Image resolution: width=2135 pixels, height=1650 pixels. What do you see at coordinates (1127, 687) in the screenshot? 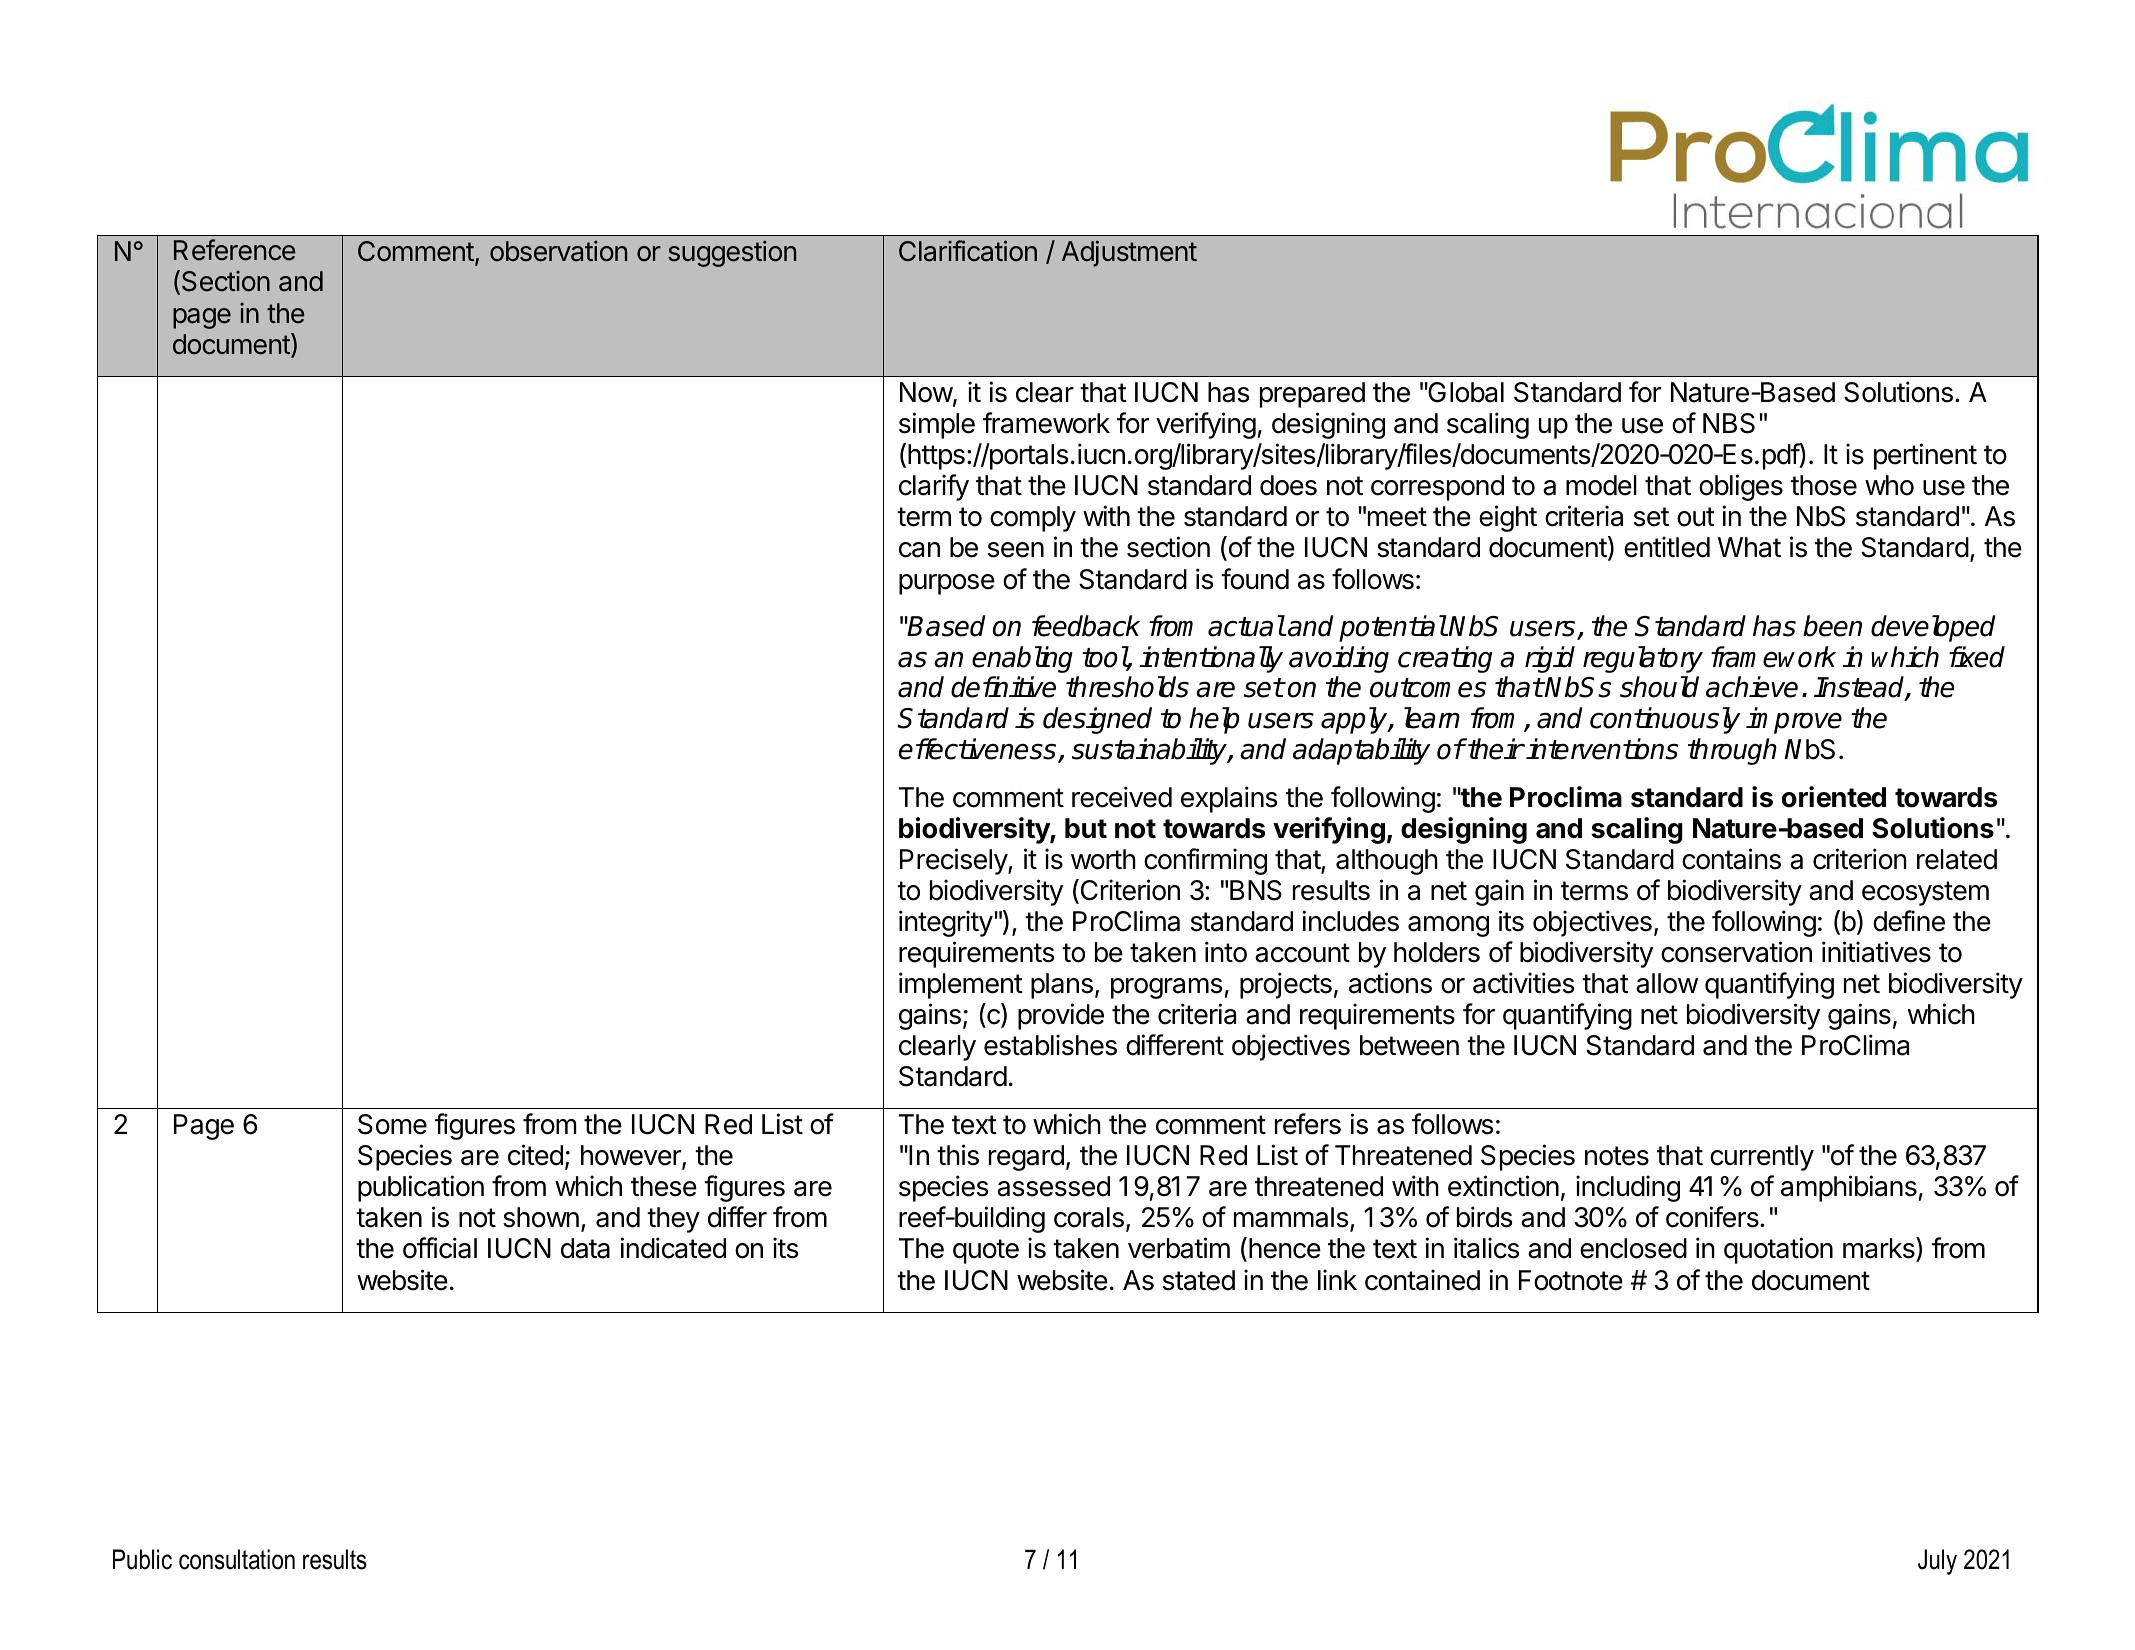
I see `thresholds` at bounding box center [1127, 687].
